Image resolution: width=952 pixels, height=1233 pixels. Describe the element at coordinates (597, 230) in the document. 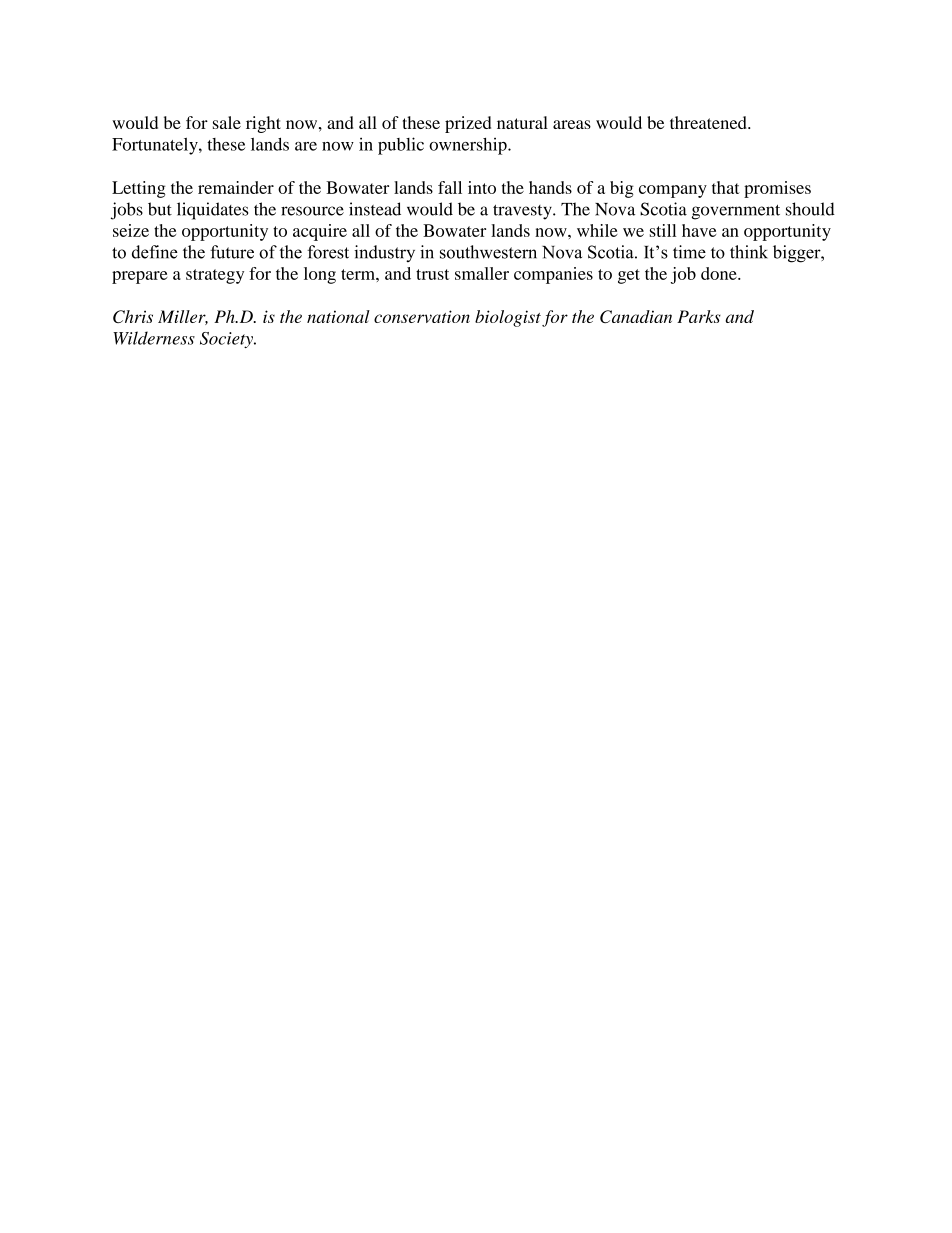

I see `while` at that location.
